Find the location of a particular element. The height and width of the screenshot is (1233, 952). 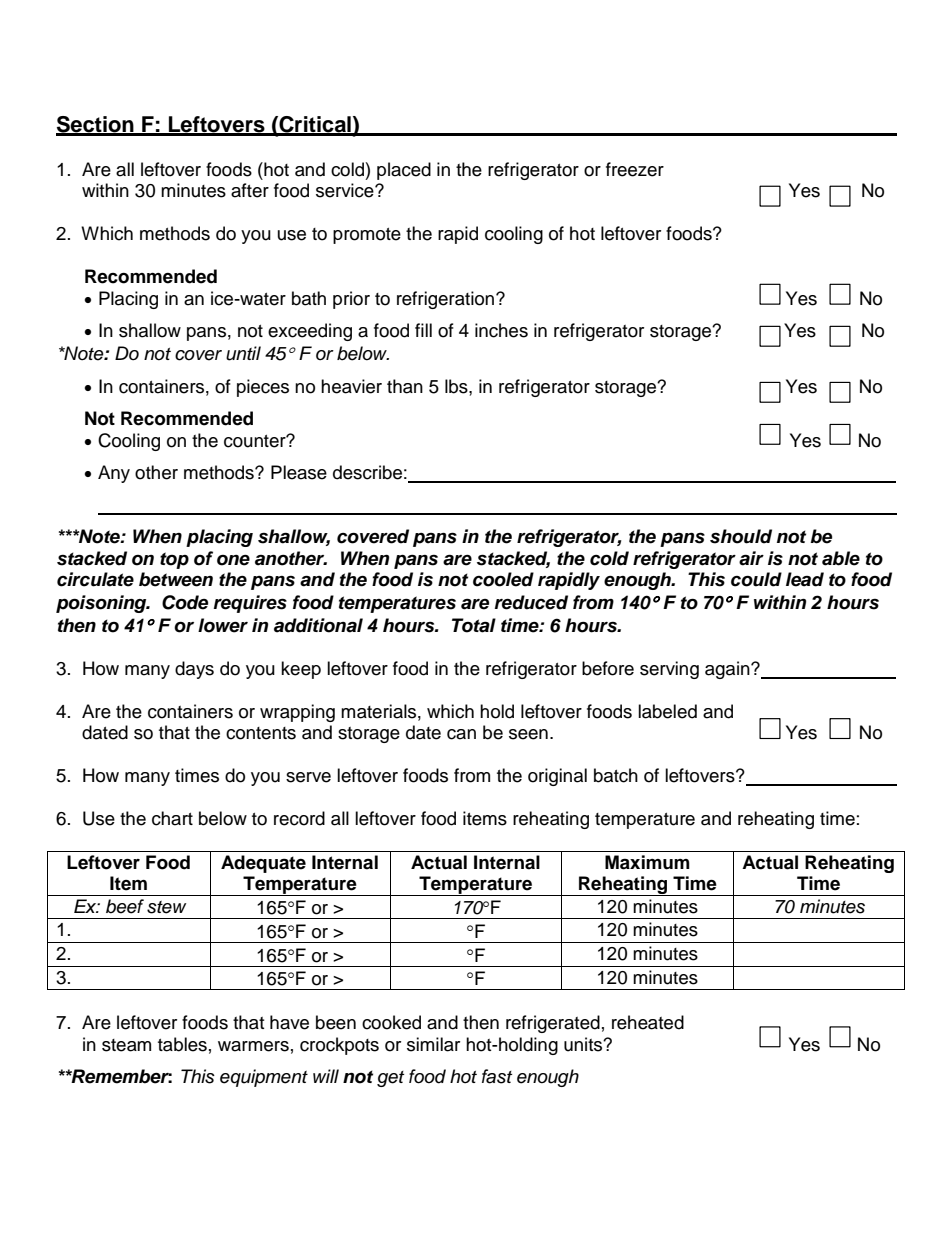

could is located at coordinates (756, 579).
